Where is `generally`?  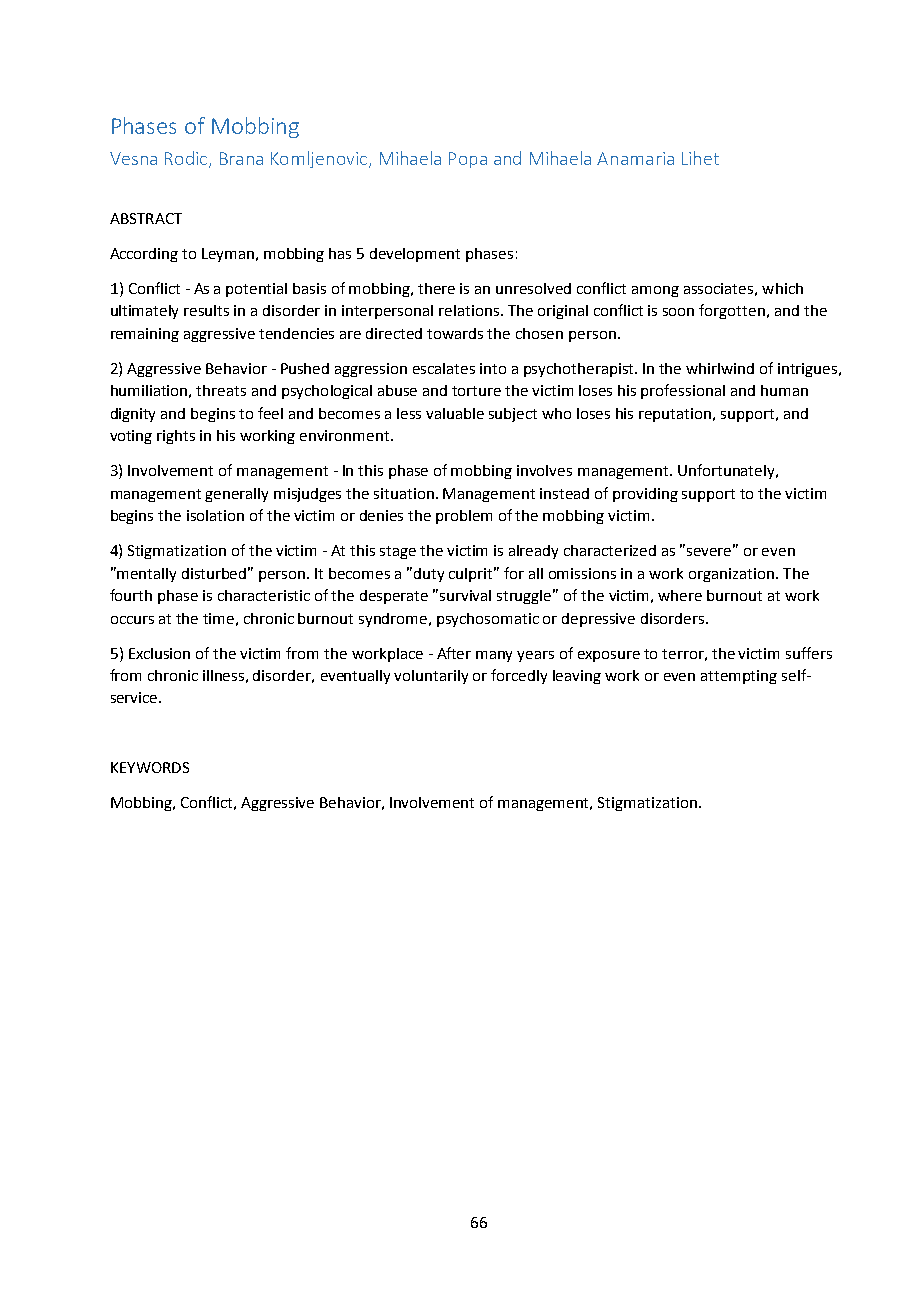
generally is located at coordinates (236, 495).
